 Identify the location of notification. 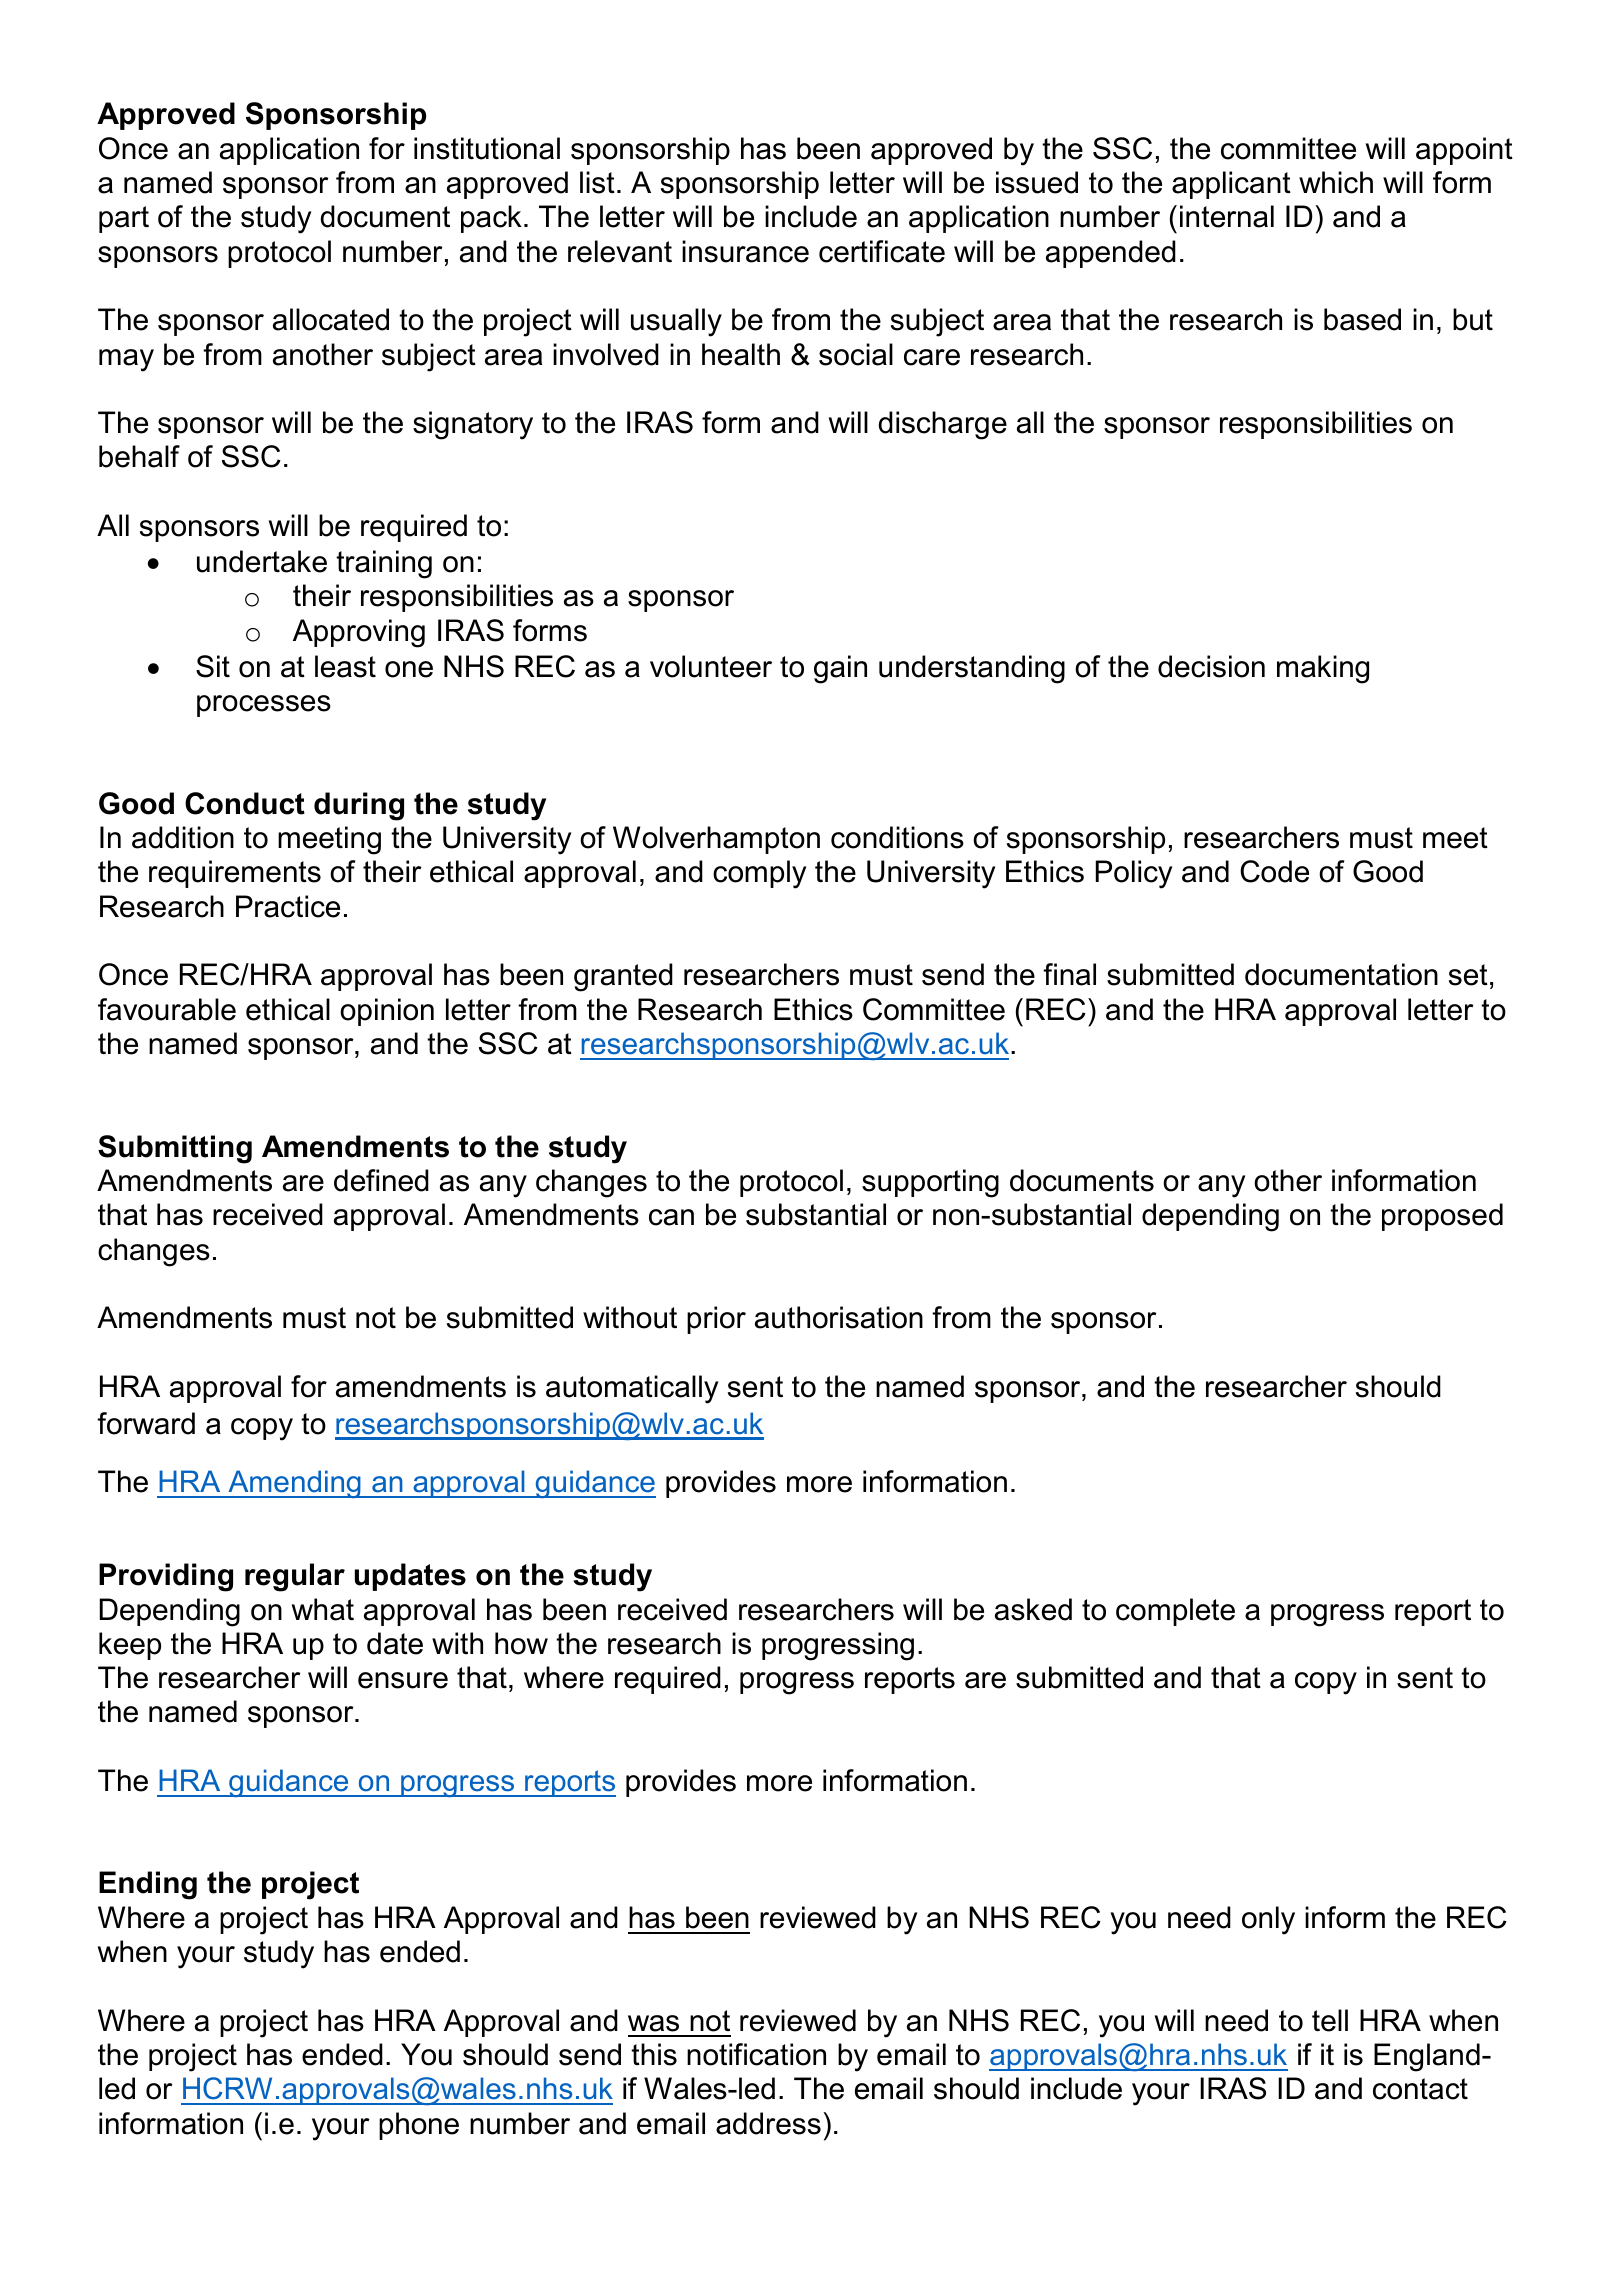
(756, 2054).
